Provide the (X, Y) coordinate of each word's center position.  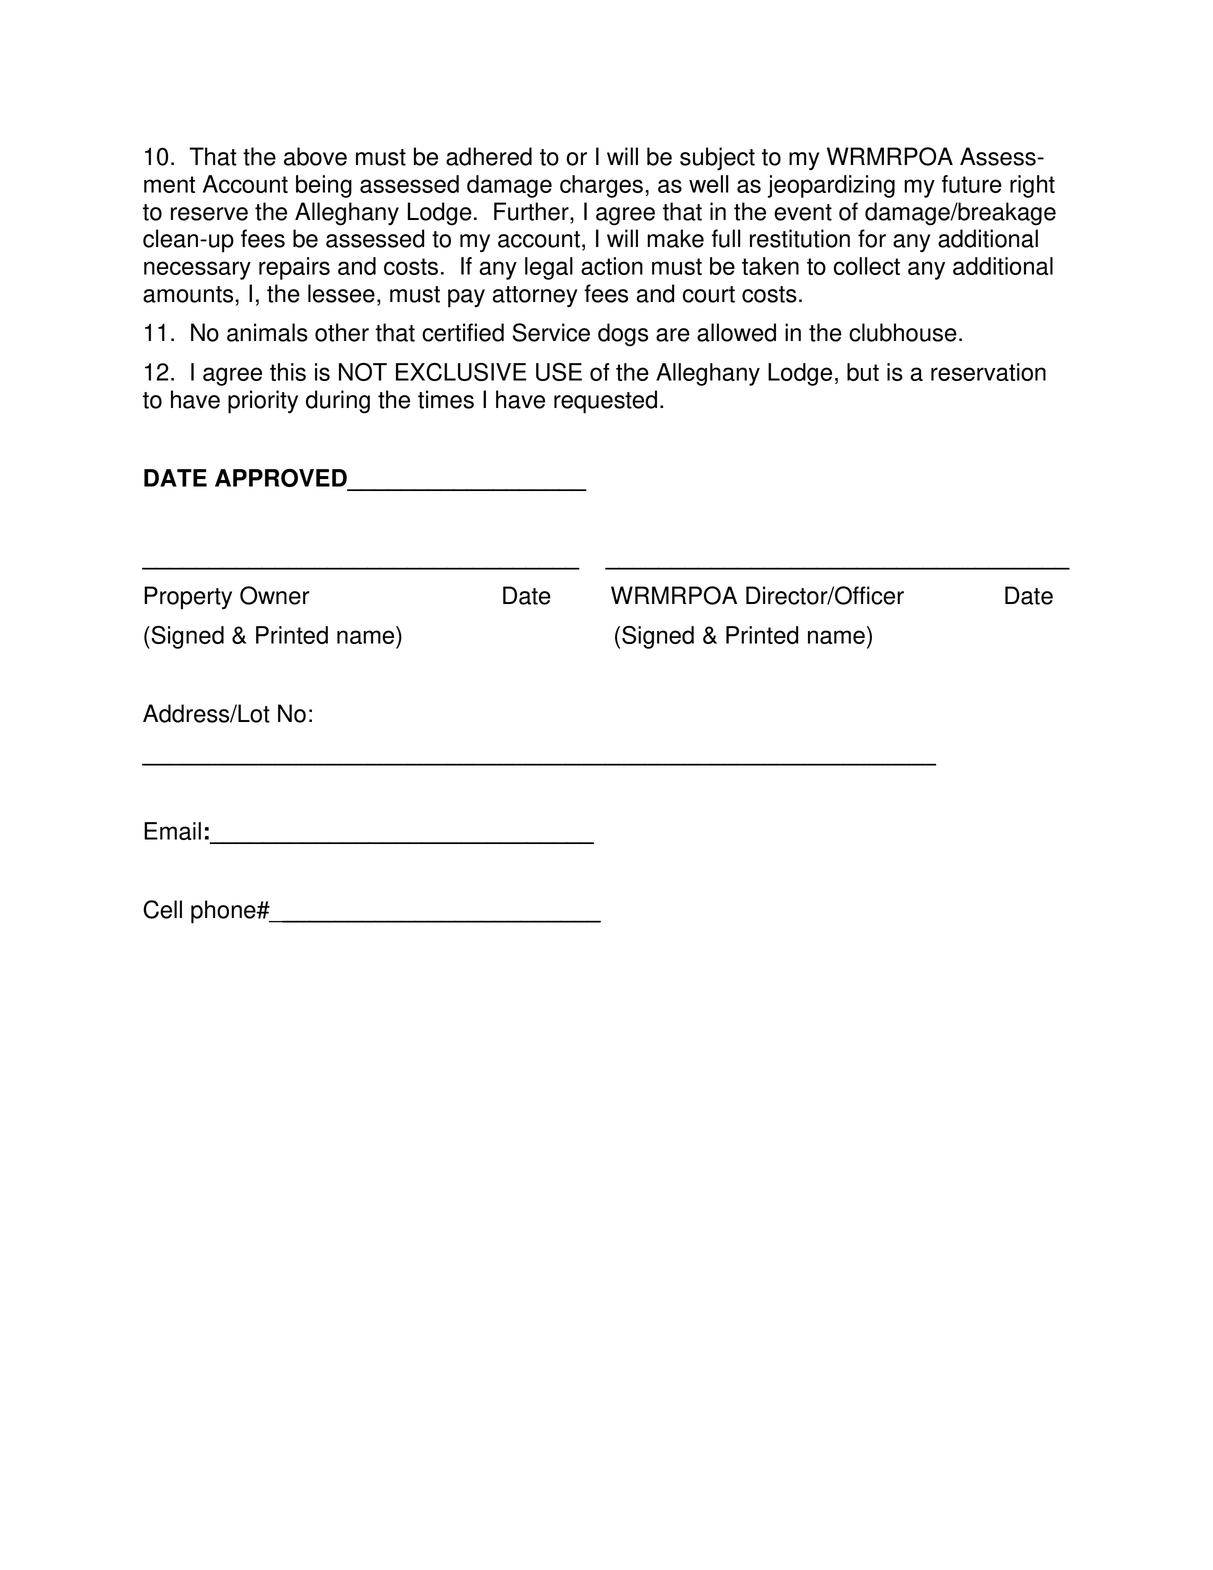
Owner (275, 595)
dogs (623, 335)
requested (605, 402)
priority (263, 402)
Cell (162, 909)
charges (601, 186)
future (972, 184)
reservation (988, 372)
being (324, 186)
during (338, 402)
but (863, 372)
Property (188, 598)
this (288, 372)
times (446, 399)
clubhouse (903, 332)
